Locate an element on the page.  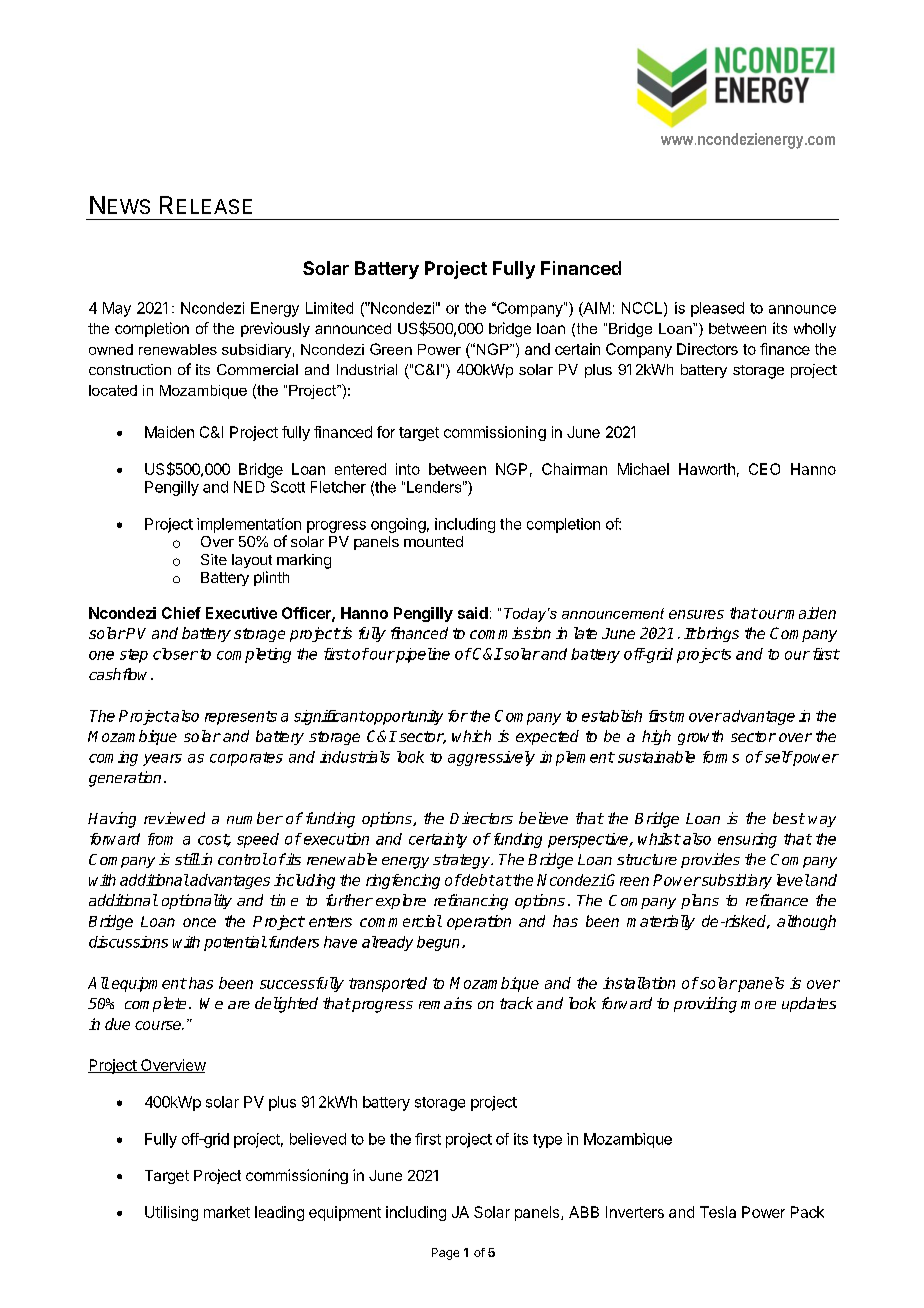
pleased is located at coordinates (717, 309).
